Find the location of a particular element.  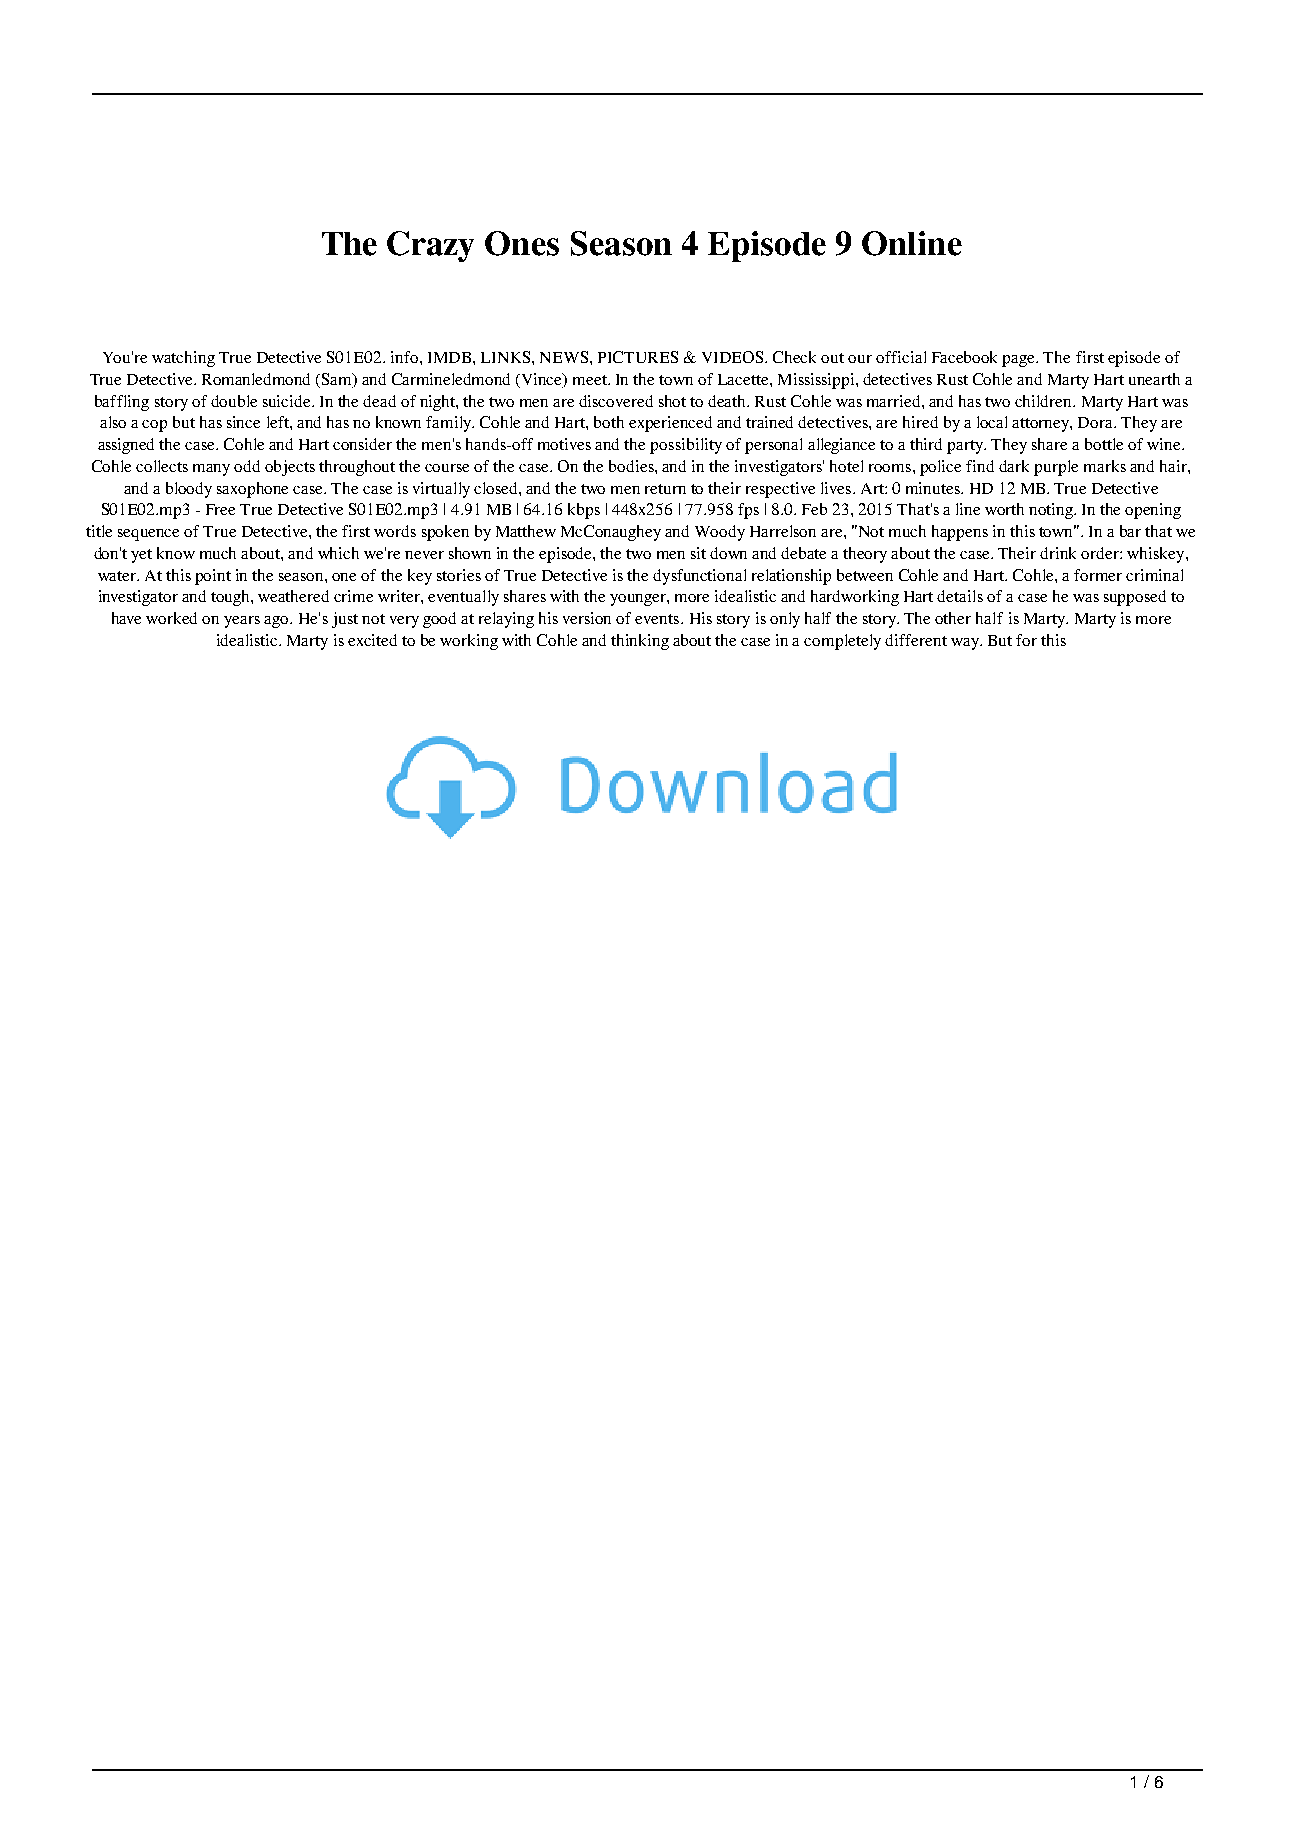

Crazy is located at coordinates (430, 246).
